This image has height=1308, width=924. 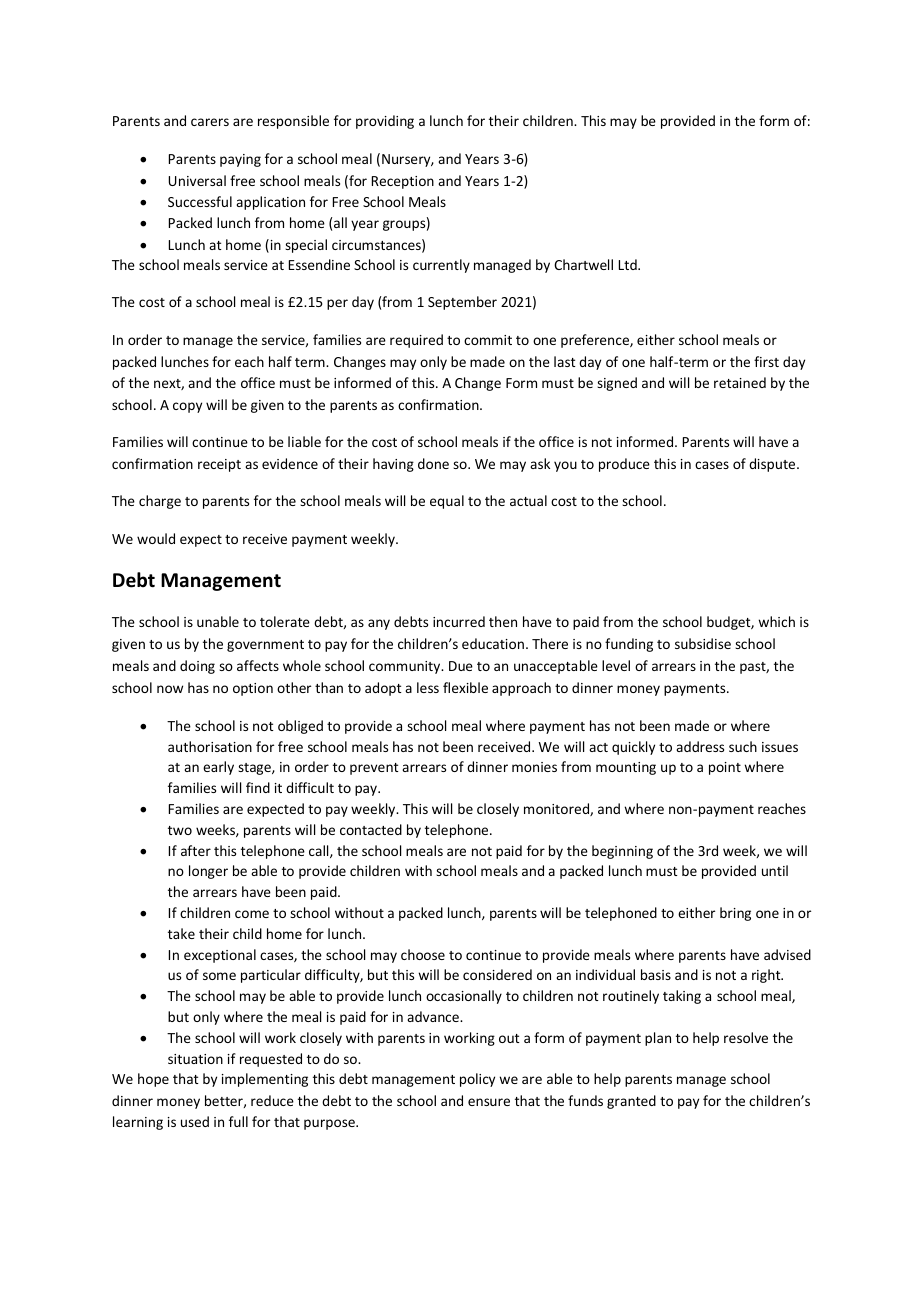 What do you see at coordinates (208, 872) in the image?
I see `longer` at bounding box center [208, 872].
